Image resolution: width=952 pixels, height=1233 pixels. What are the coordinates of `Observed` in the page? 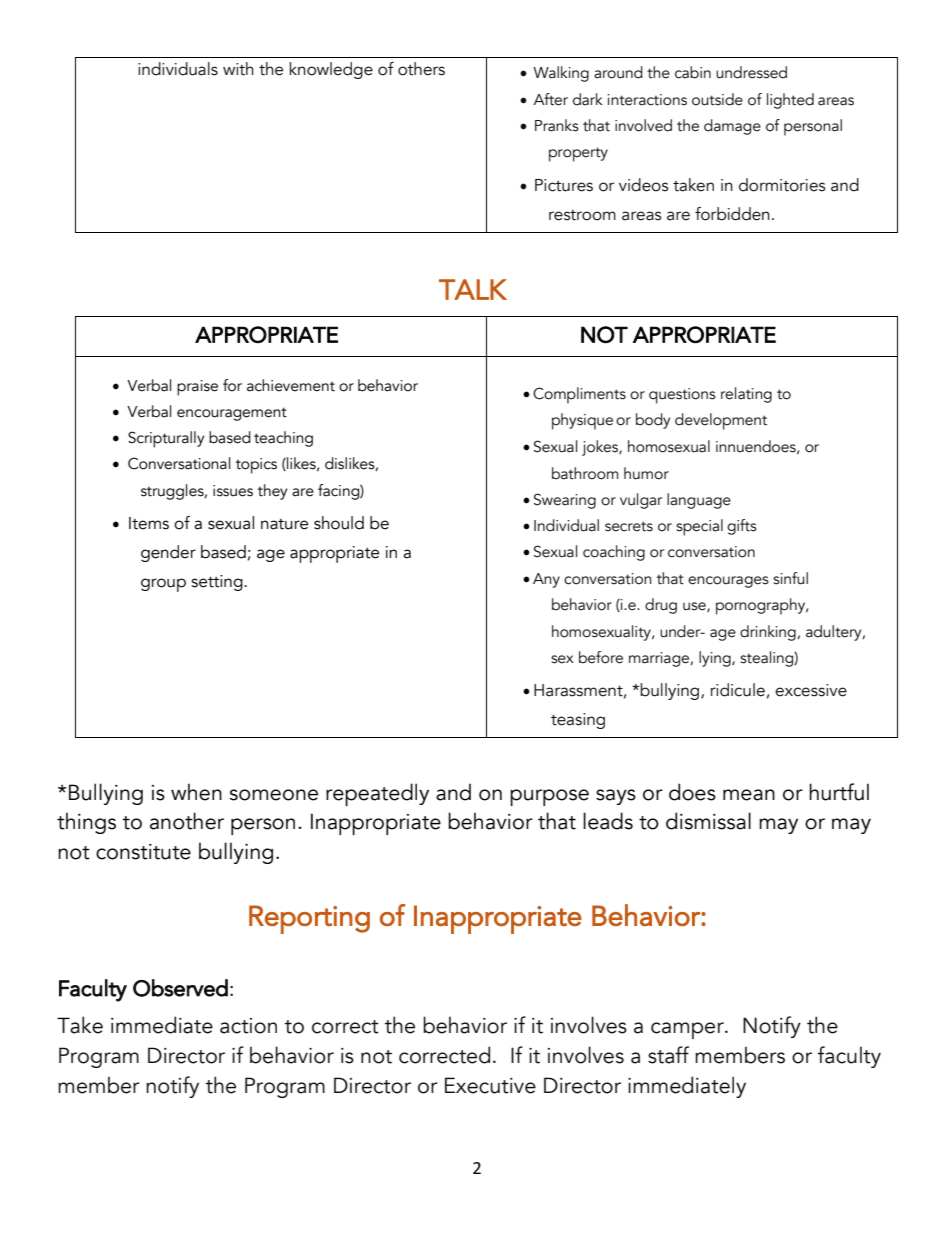 It's located at (180, 988).
